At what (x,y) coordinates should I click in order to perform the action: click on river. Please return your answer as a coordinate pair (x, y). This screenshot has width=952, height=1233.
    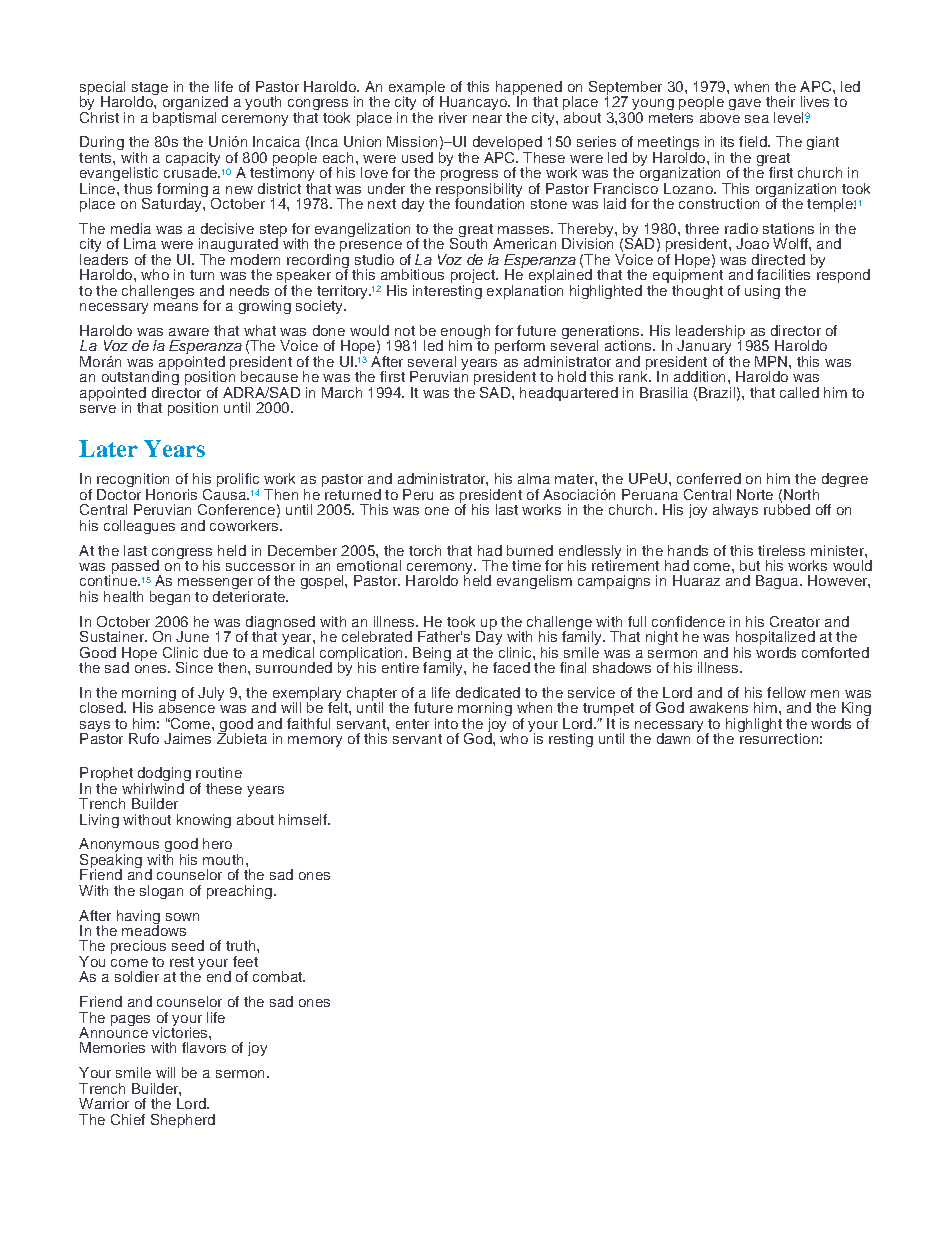
    Looking at the image, I should click on (453, 117).
